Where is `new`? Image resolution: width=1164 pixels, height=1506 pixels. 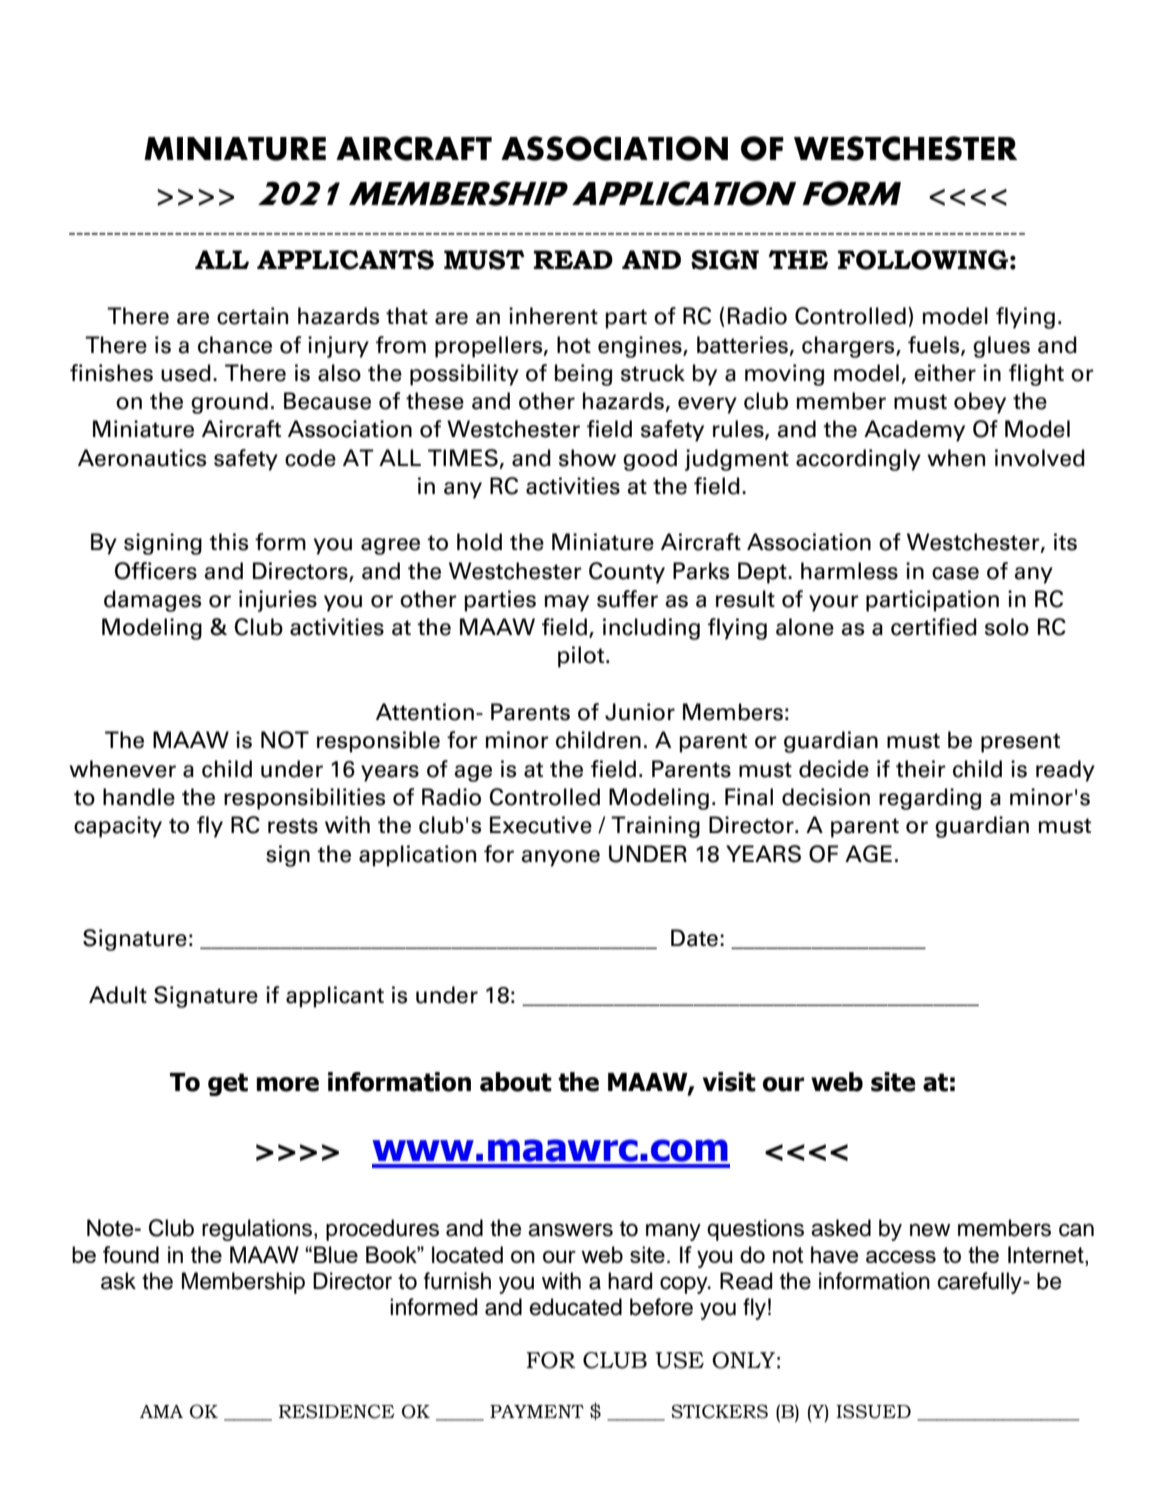
new is located at coordinates (930, 1230).
